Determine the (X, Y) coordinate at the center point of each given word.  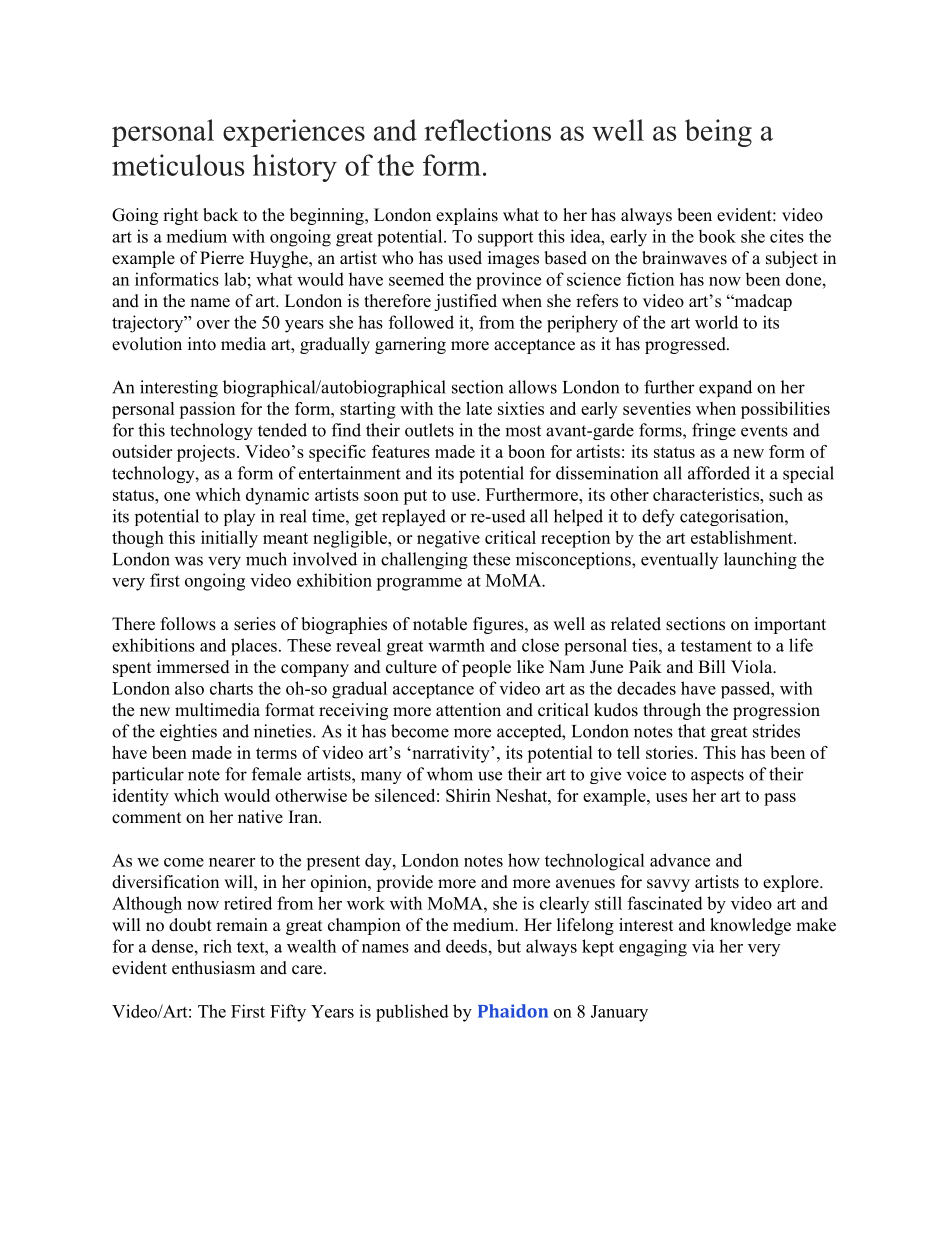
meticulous (178, 165)
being (718, 133)
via (703, 946)
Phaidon (513, 1011)
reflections (487, 130)
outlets (429, 430)
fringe (714, 431)
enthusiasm (213, 968)
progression (776, 711)
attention (468, 710)
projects (206, 453)
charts (231, 688)
